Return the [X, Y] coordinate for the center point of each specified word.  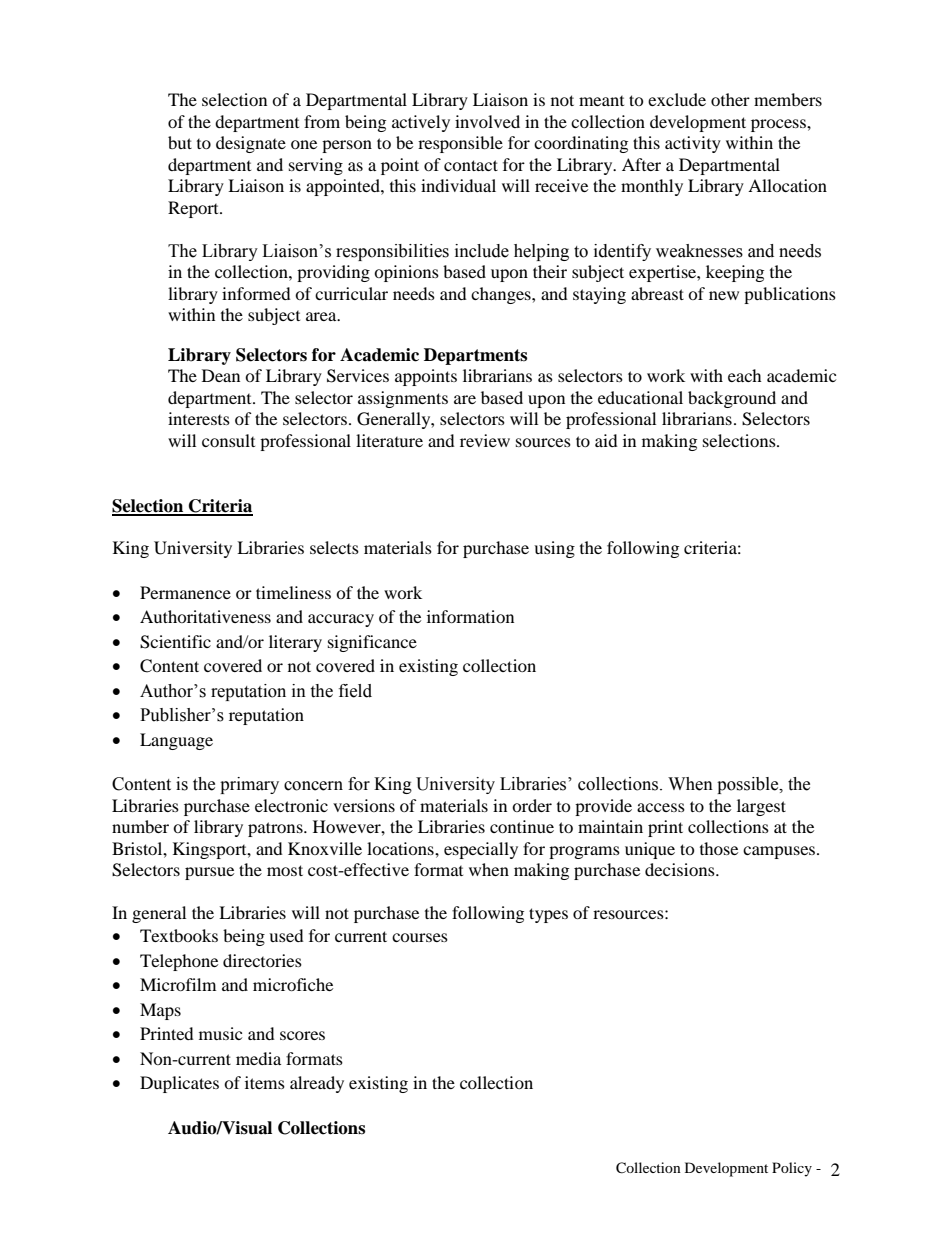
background [732, 399]
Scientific [175, 642]
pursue [209, 873]
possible [749, 785]
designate [251, 144]
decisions [681, 869]
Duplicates [179, 1084]
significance [372, 643]
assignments [403, 399]
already [317, 1084]
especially [481, 850]
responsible [460, 144]
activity [693, 144]
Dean [221, 375]
